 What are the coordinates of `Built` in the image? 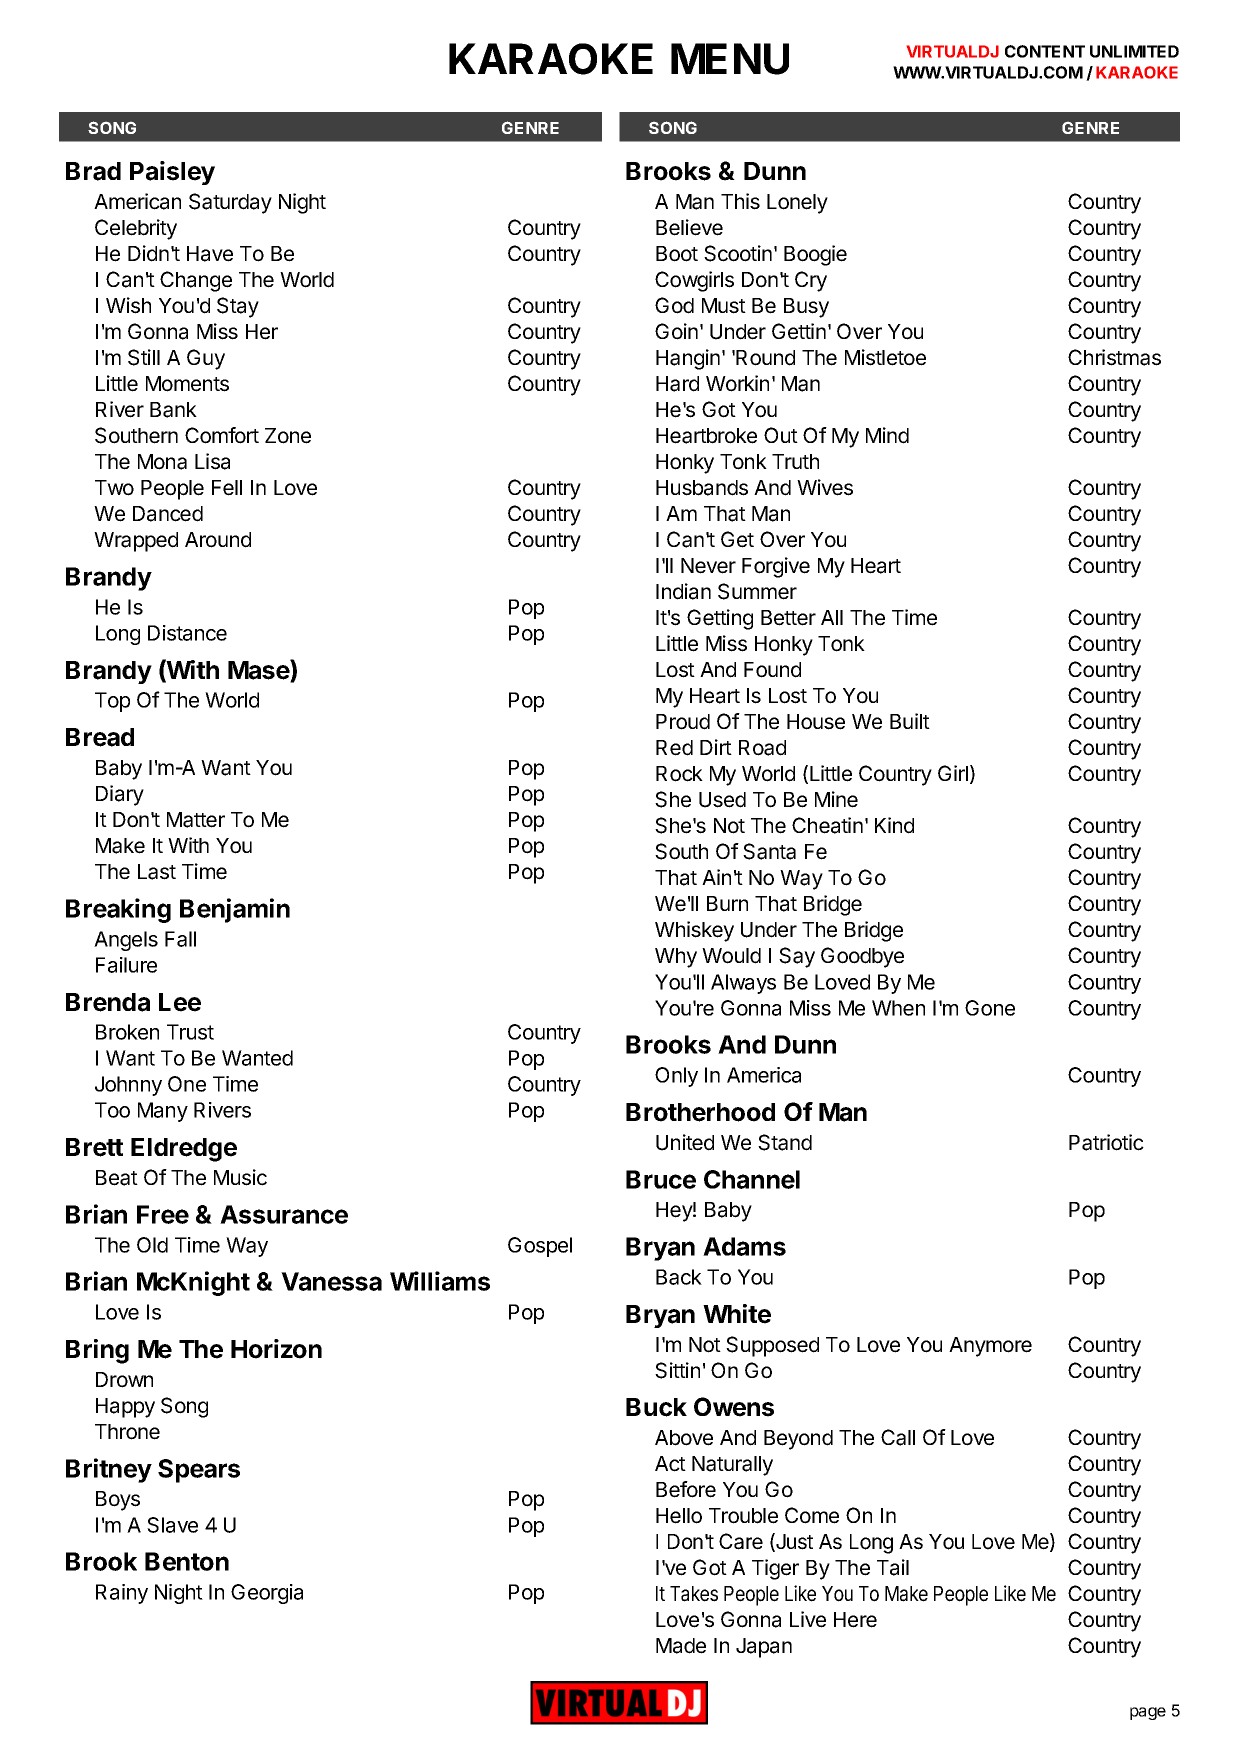 It's located at (910, 721).
